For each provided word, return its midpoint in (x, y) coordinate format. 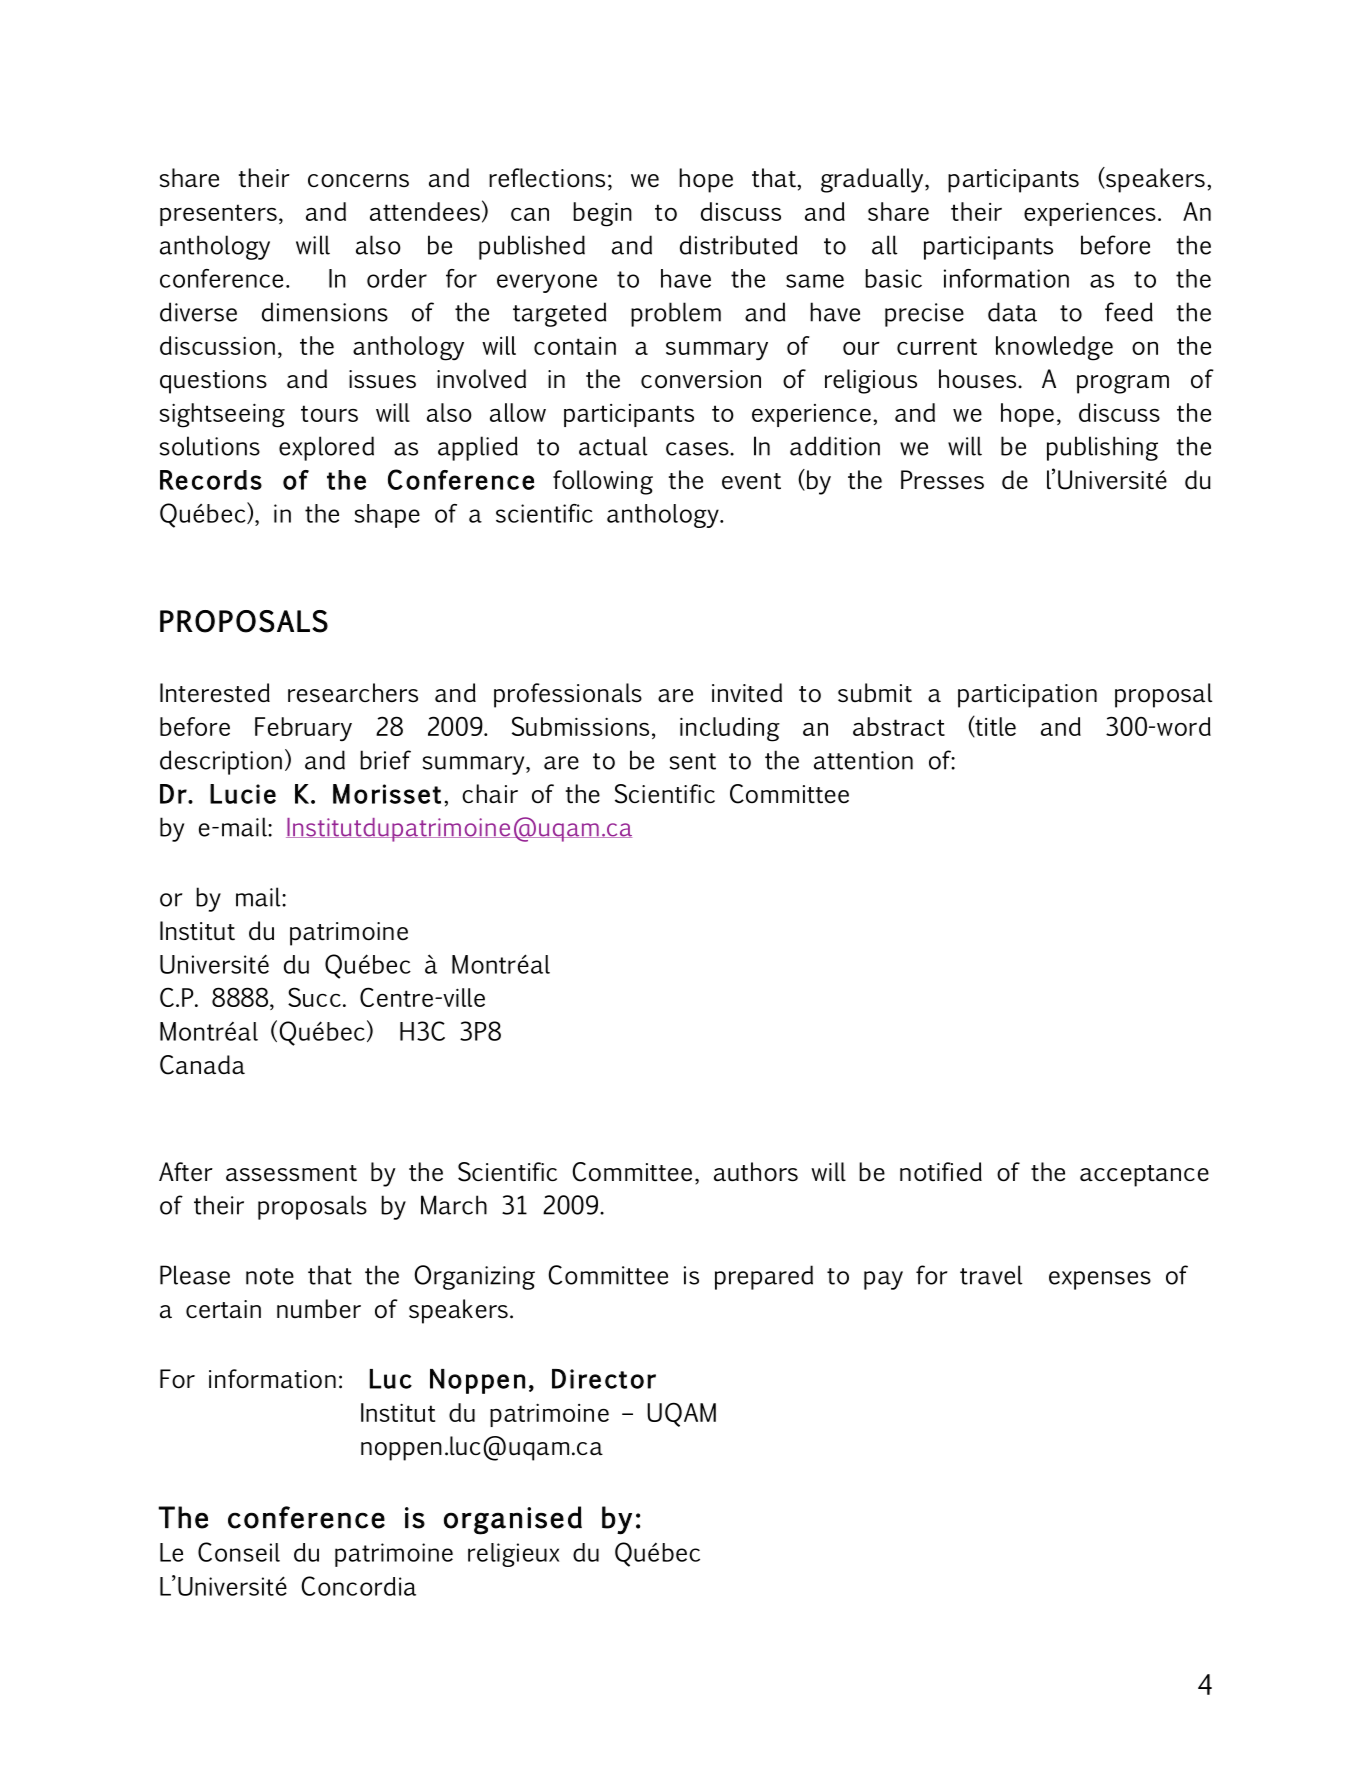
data (1012, 312)
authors (756, 1172)
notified (941, 1172)
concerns (358, 181)
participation (1027, 696)
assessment (291, 1173)
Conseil (239, 1552)
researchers (353, 693)
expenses (1100, 1280)
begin (602, 214)
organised (513, 1520)
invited (747, 693)
